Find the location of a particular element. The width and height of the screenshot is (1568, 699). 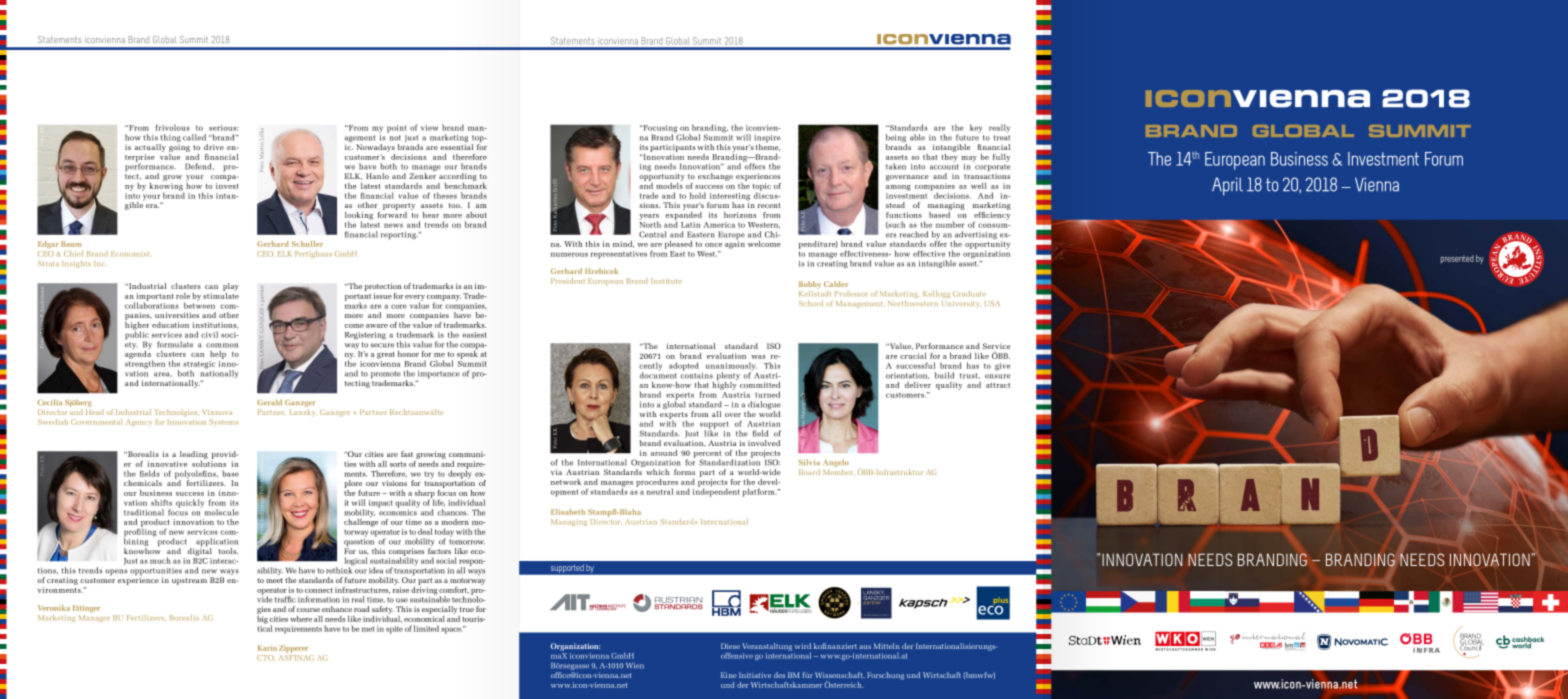

Member is located at coordinates (839, 472).
